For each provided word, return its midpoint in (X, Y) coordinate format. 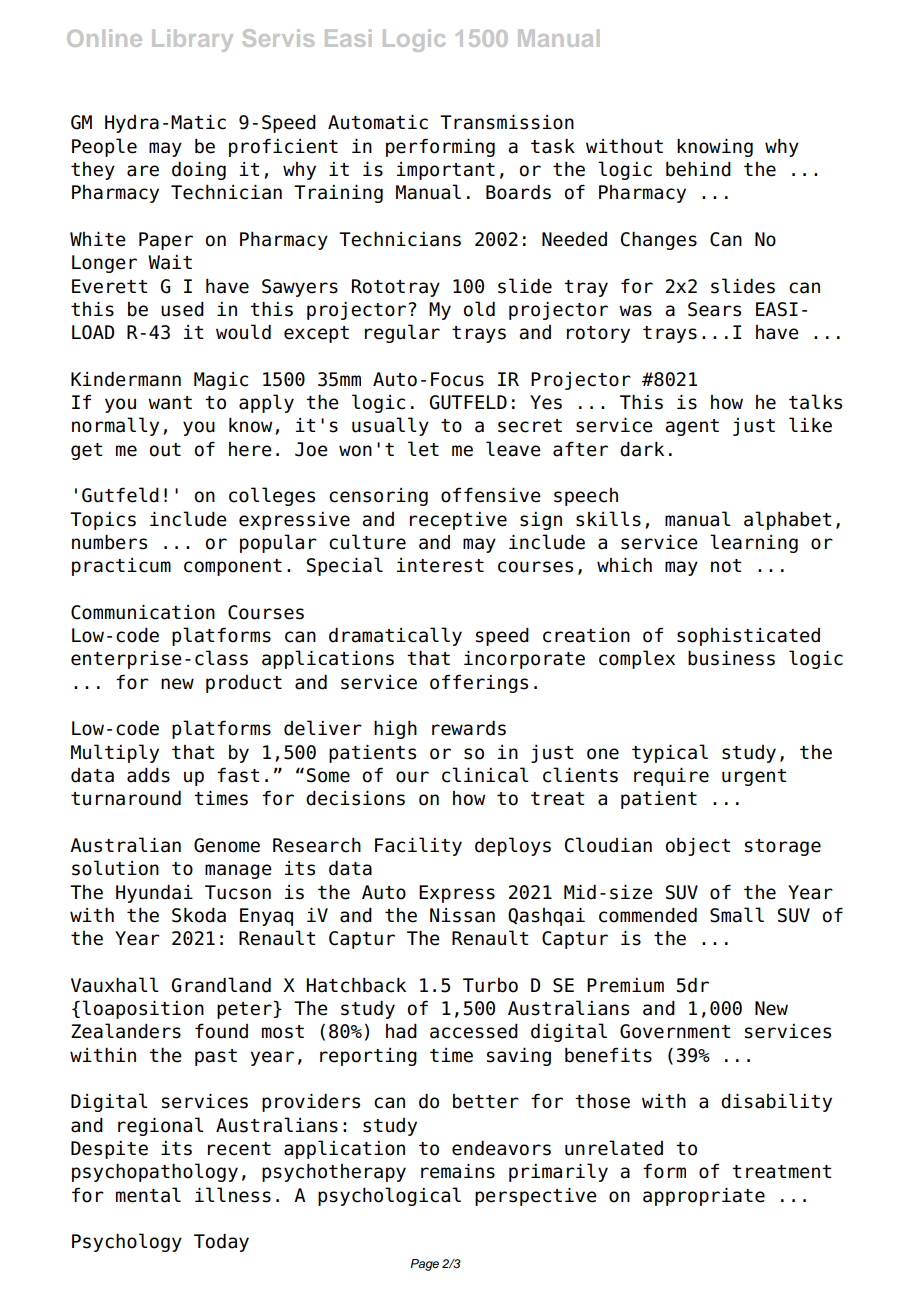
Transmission (507, 122)
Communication (143, 612)
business (731, 658)
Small (737, 915)
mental (148, 1195)
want (170, 403)
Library (192, 40)
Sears (714, 309)
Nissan (462, 915)
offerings (479, 683)
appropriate (704, 1196)
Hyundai (154, 893)
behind (698, 169)
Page (424, 1265)
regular (402, 333)
